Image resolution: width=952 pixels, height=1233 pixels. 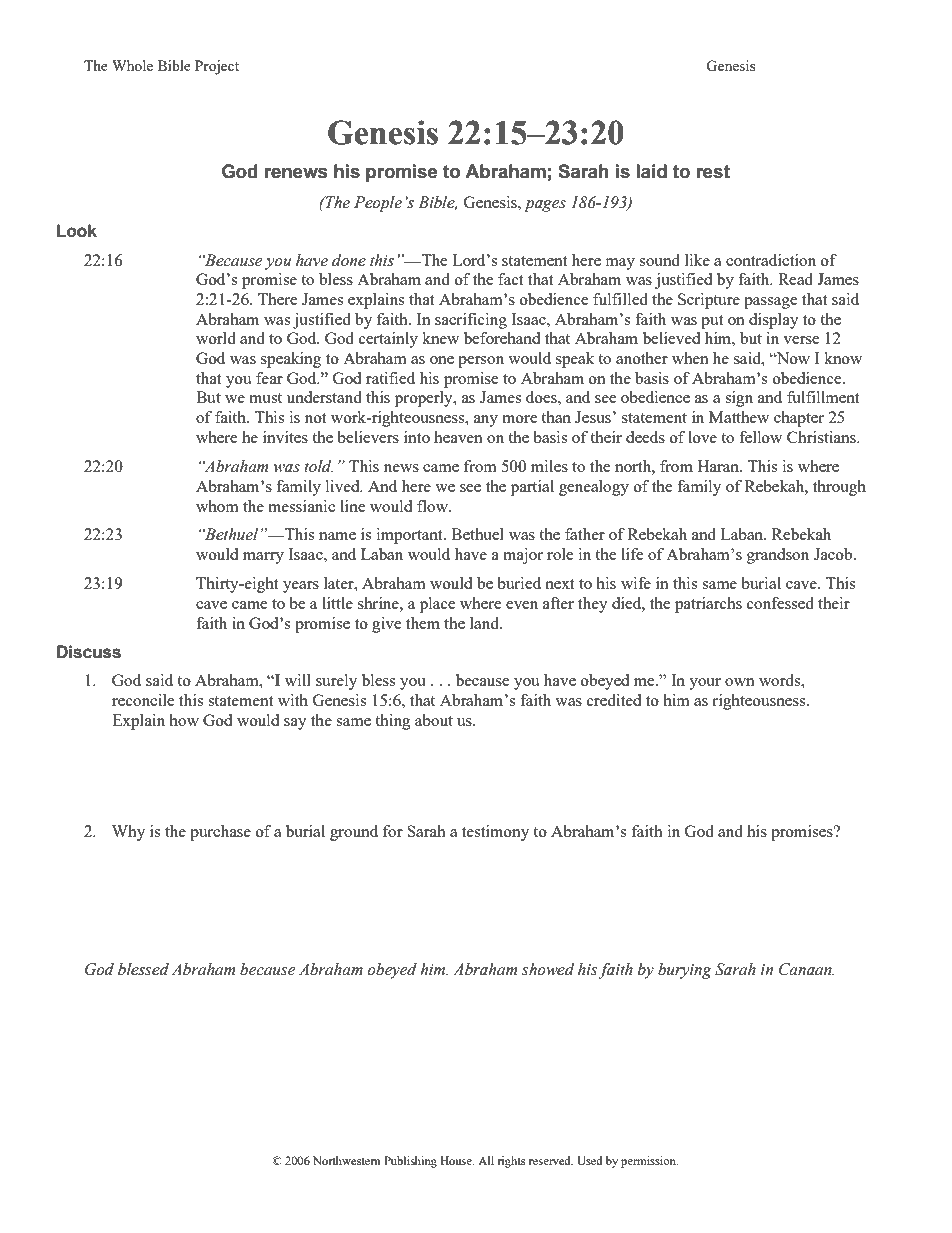 What do you see at coordinates (713, 172) in the document?
I see `rest` at bounding box center [713, 172].
